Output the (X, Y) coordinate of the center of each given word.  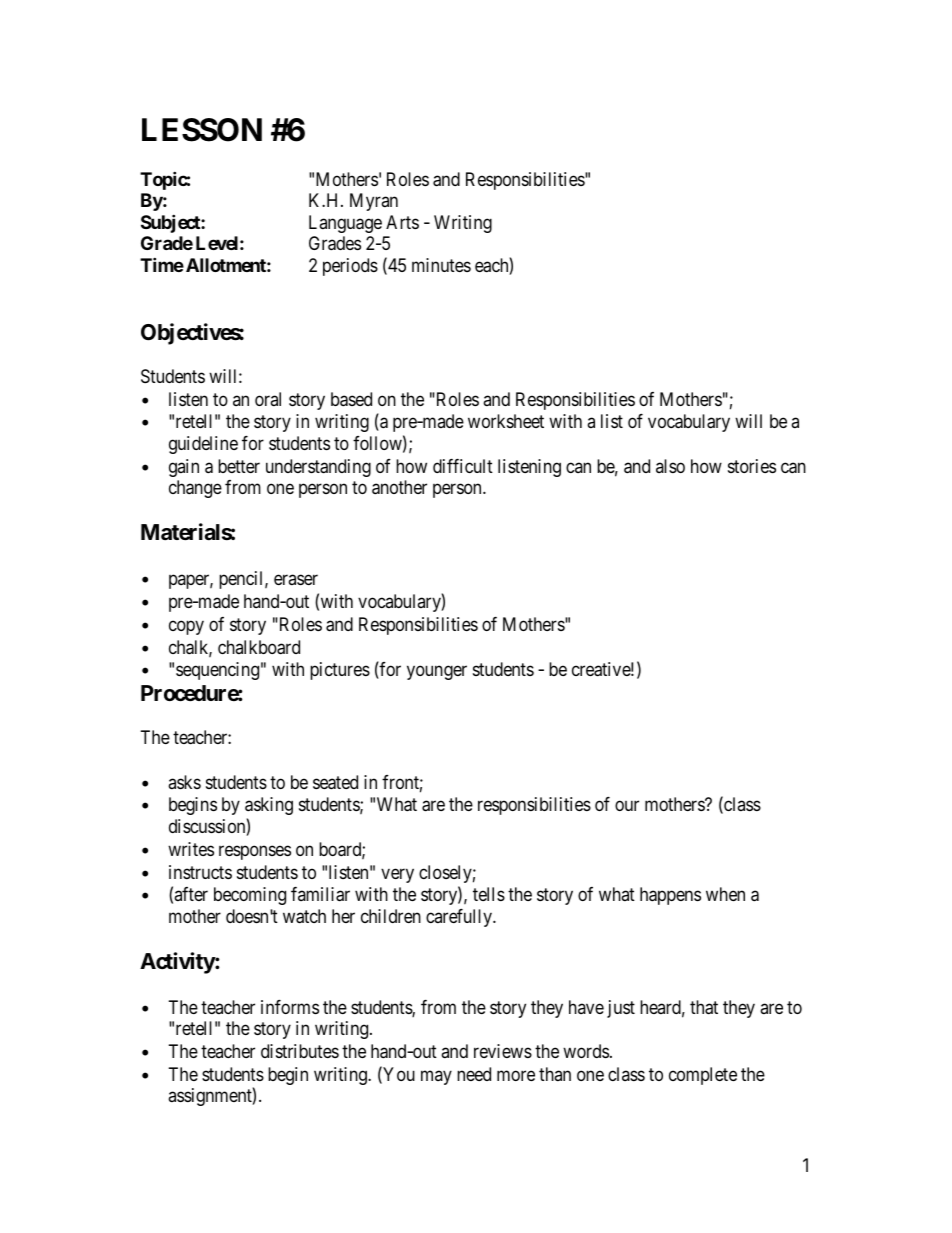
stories (752, 466)
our (627, 806)
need (474, 1074)
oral (268, 399)
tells (489, 894)
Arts (402, 222)
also (670, 466)
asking (269, 806)
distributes (300, 1051)
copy (186, 627)
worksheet (506, 421)
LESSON (202, 130)
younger (437, 673)
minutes (441, 265)
